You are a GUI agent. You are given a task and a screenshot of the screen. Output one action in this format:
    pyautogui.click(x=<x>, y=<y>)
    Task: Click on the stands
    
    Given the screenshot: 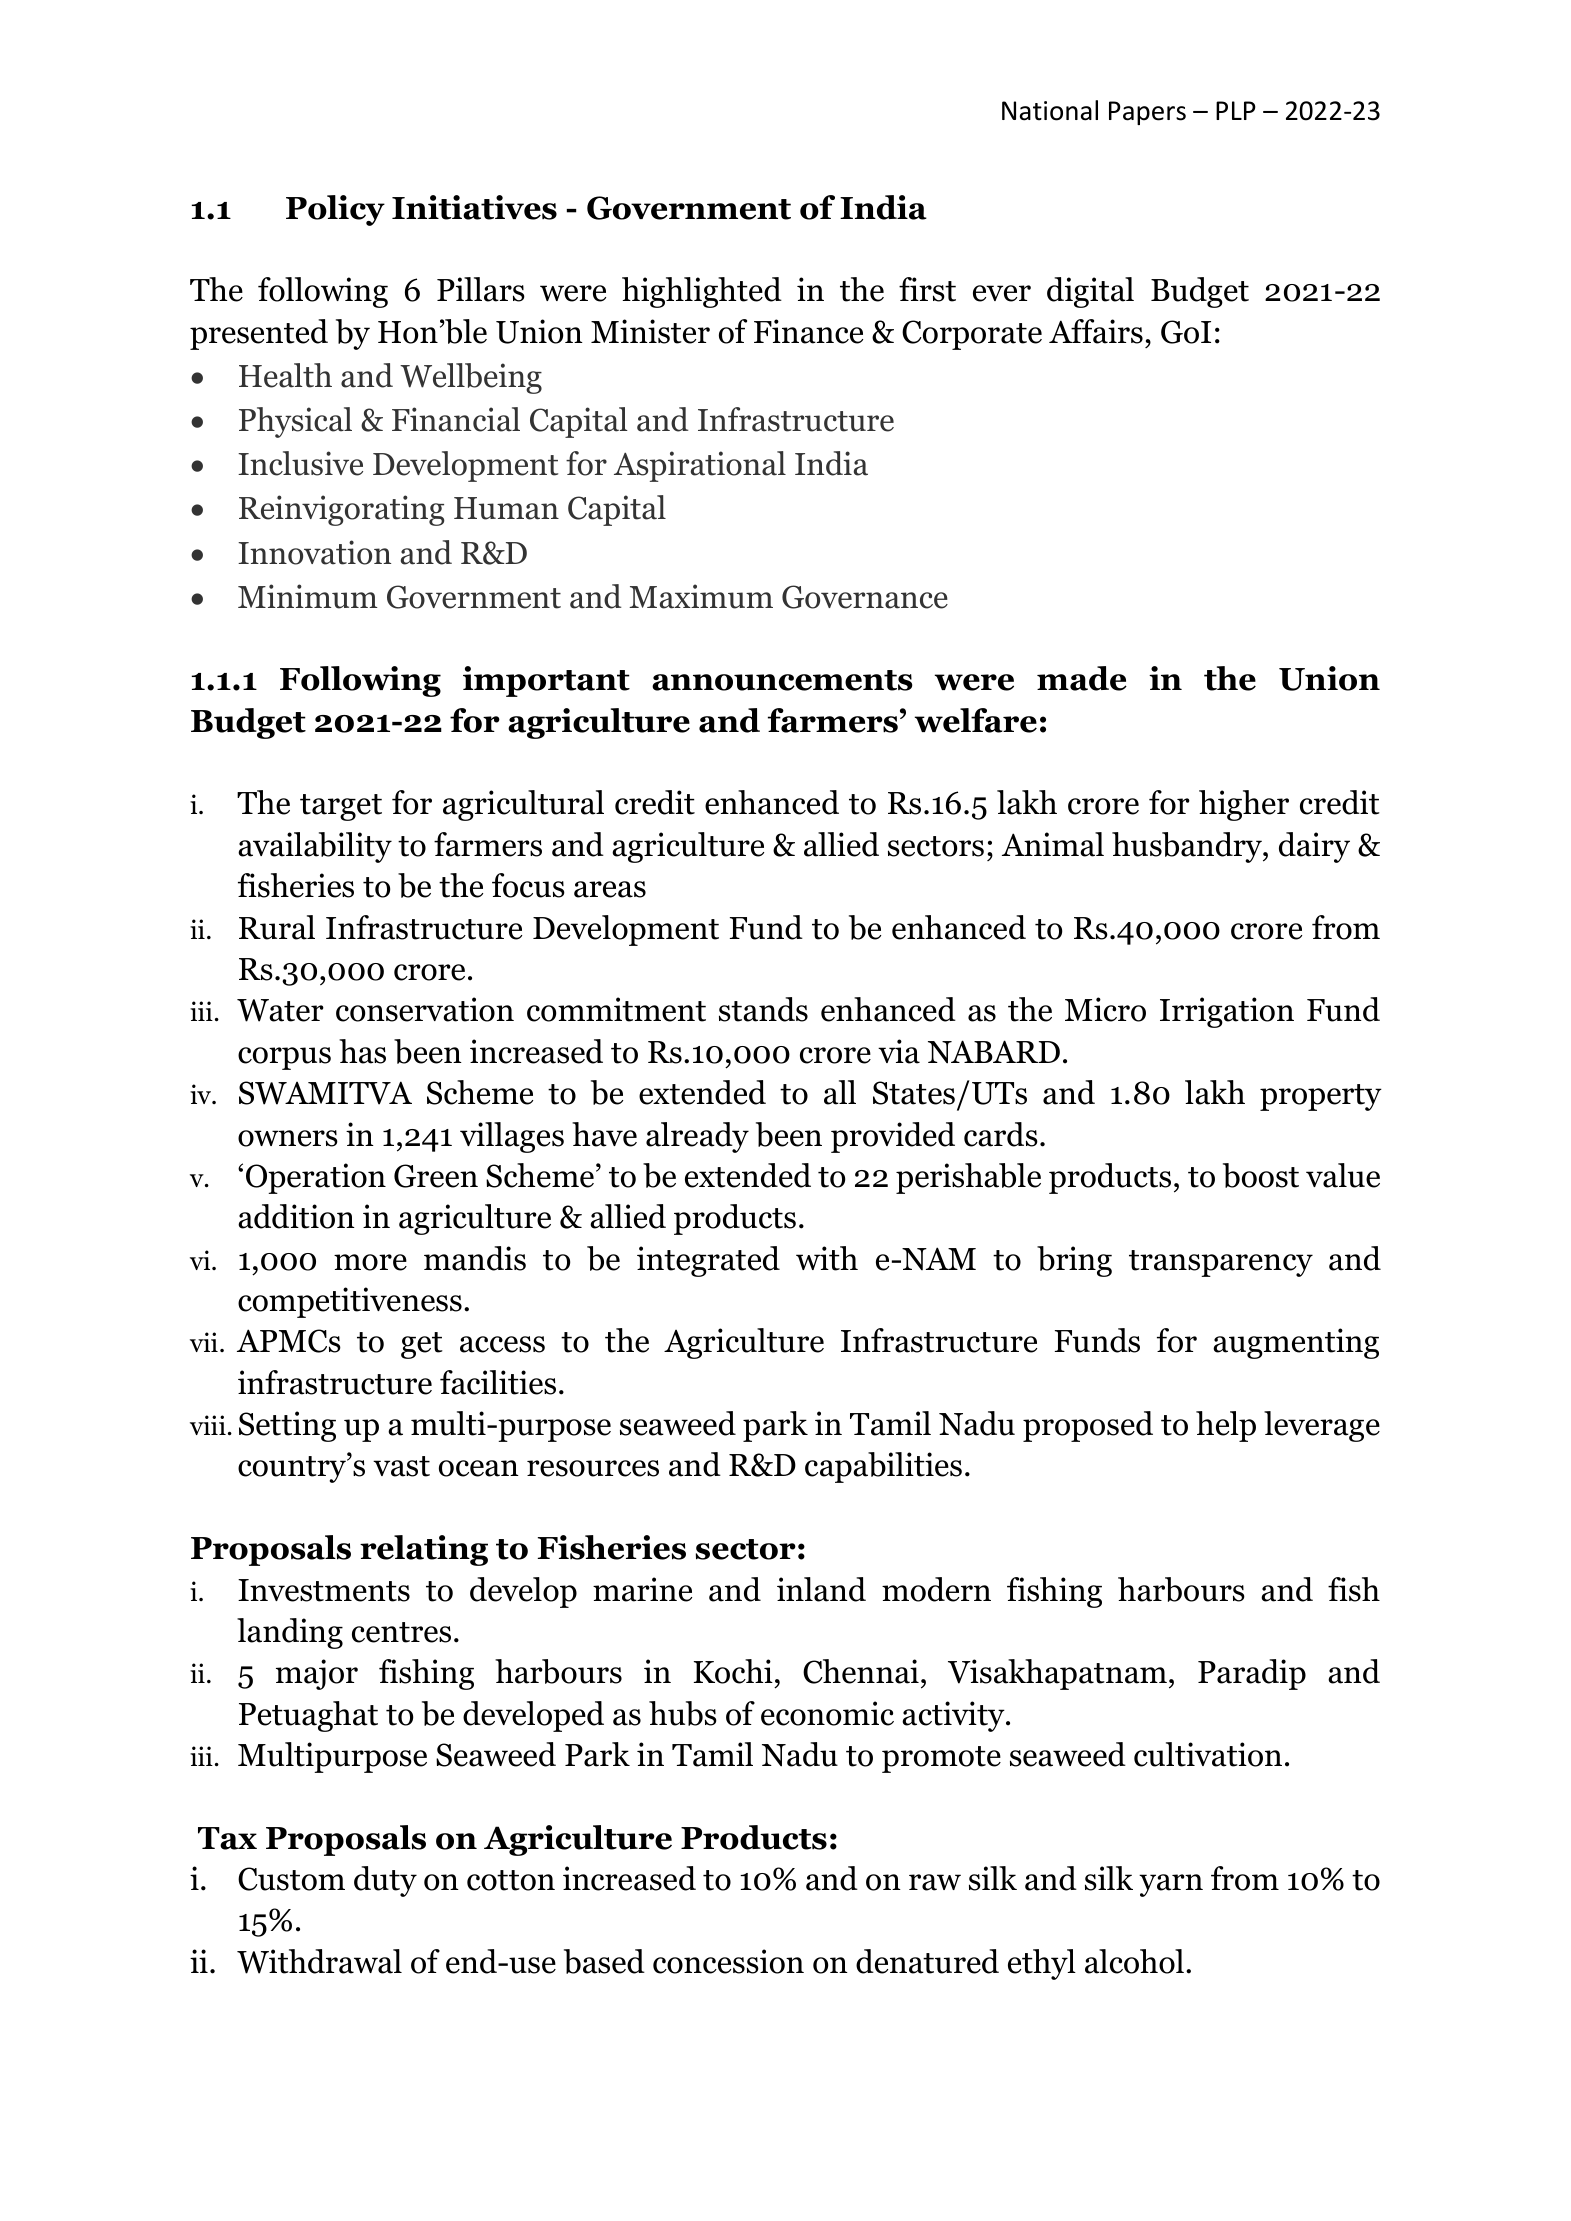 What is the action you would take?
    pyautogui.click(x=763, y=1009)
